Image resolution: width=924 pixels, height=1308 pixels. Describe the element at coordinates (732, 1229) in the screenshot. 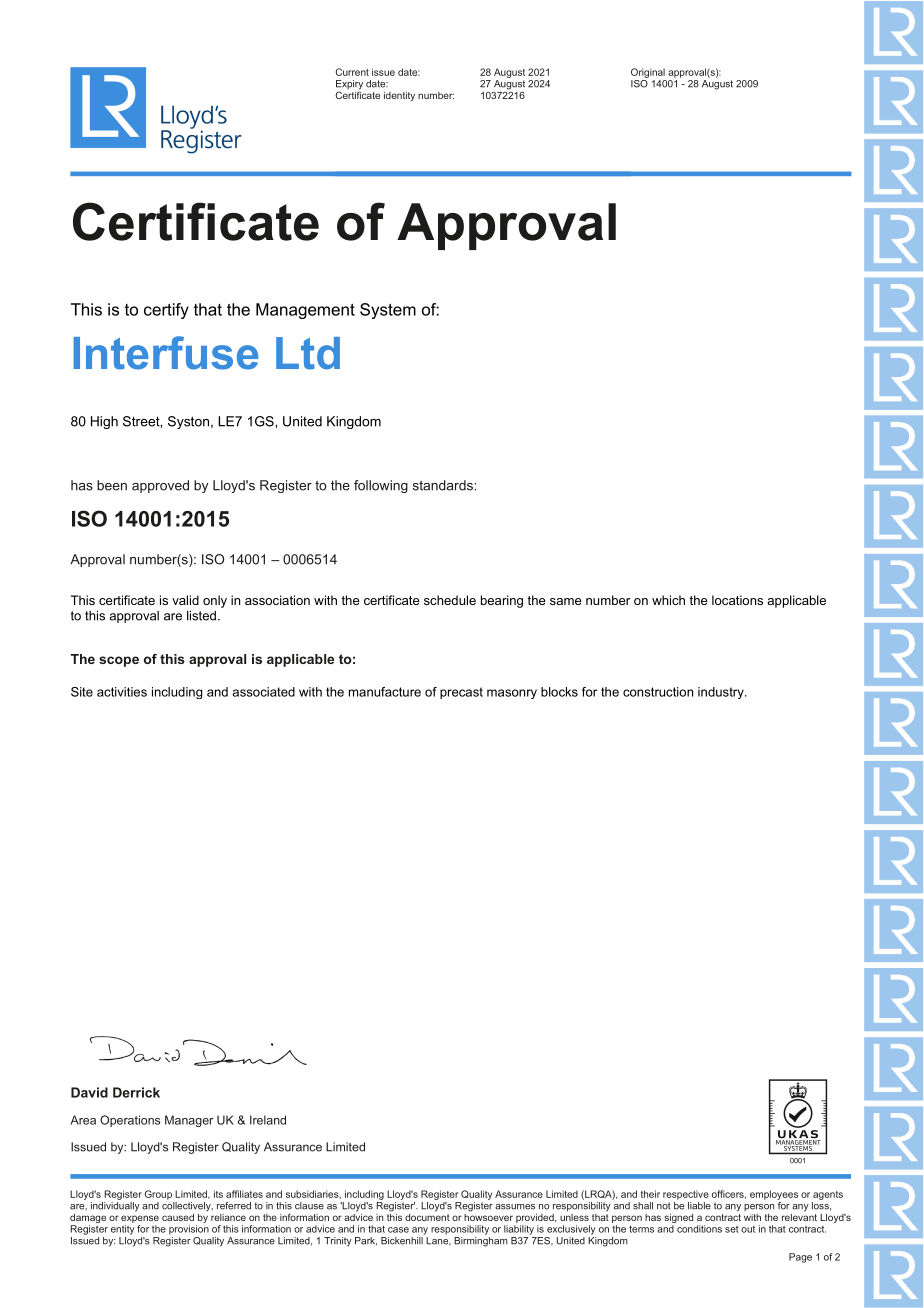

I see `set` at that location.
